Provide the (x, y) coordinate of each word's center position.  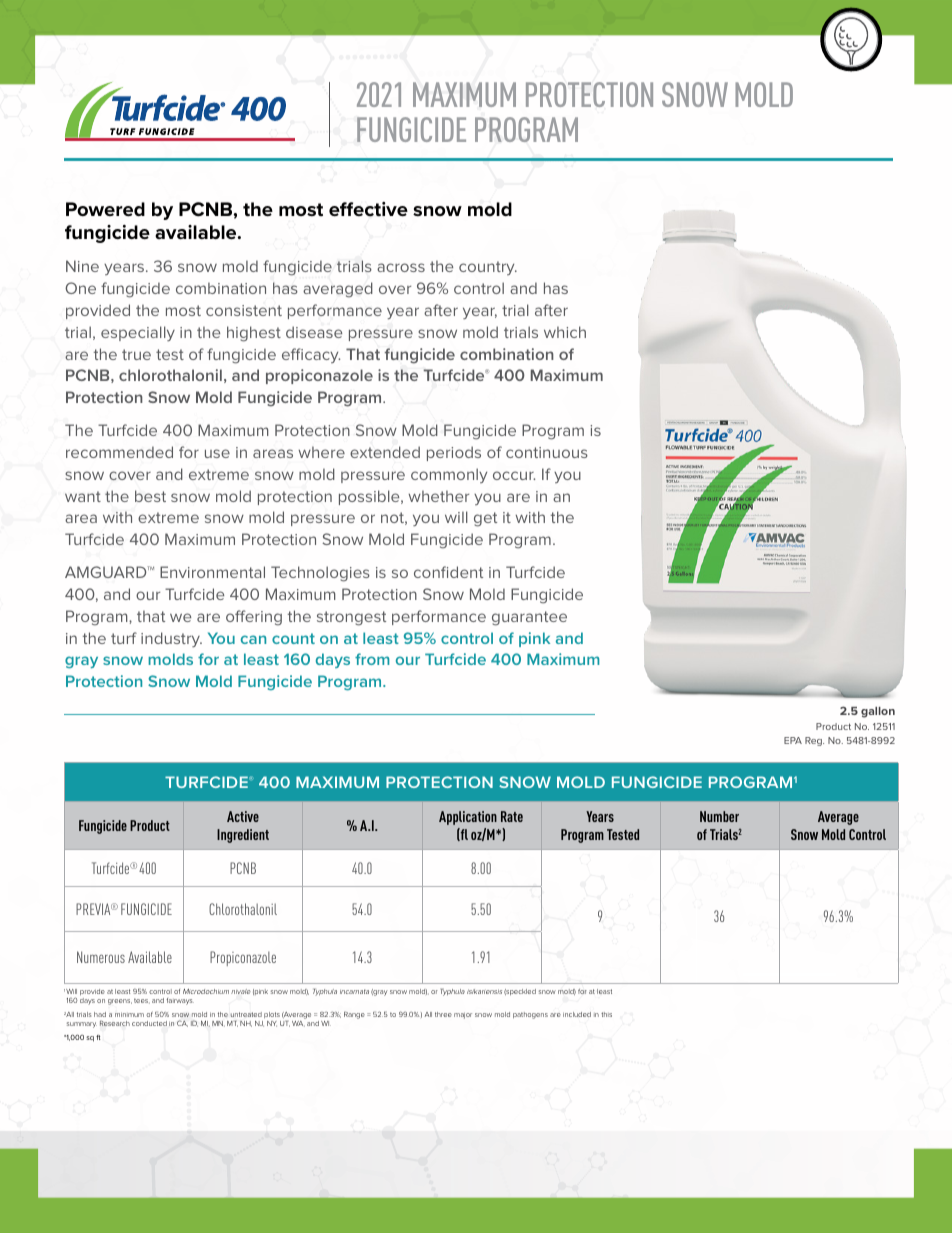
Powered (105, 209)
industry (171, 639)
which (565, 332)
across (401, 267)
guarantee (529, 618)
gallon (878, 712)
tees (142, 1001)
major (463, 1016)
